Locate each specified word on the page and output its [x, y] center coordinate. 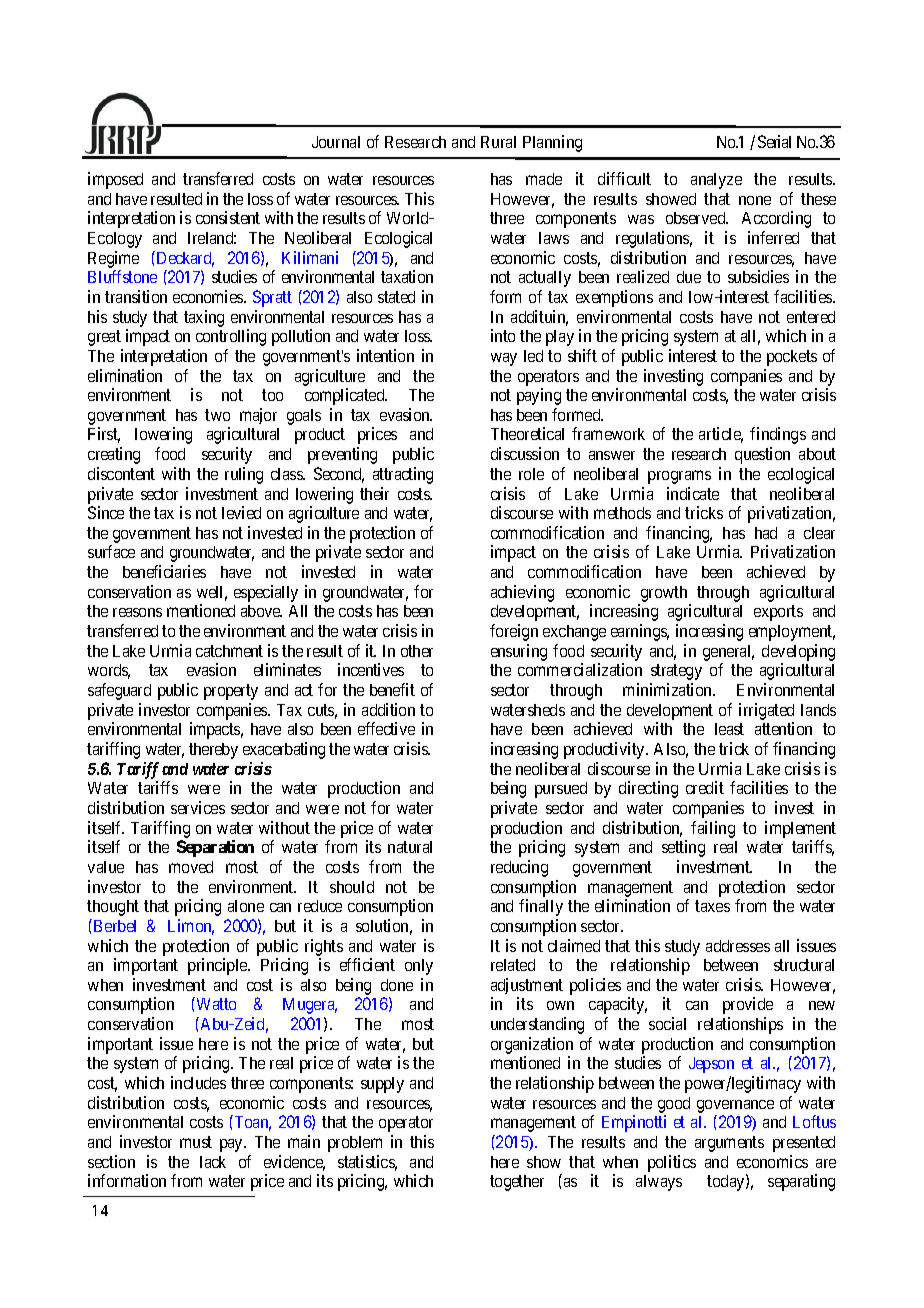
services [198, 807]
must [196, 1142]
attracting [403, 475]
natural [410, 847]
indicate [693, 493]
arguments [729, 1144]
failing [713, 829]
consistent [228, 217]
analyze [716, 181]
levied [241, 512]
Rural [498, 142]
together [517, 1183]
